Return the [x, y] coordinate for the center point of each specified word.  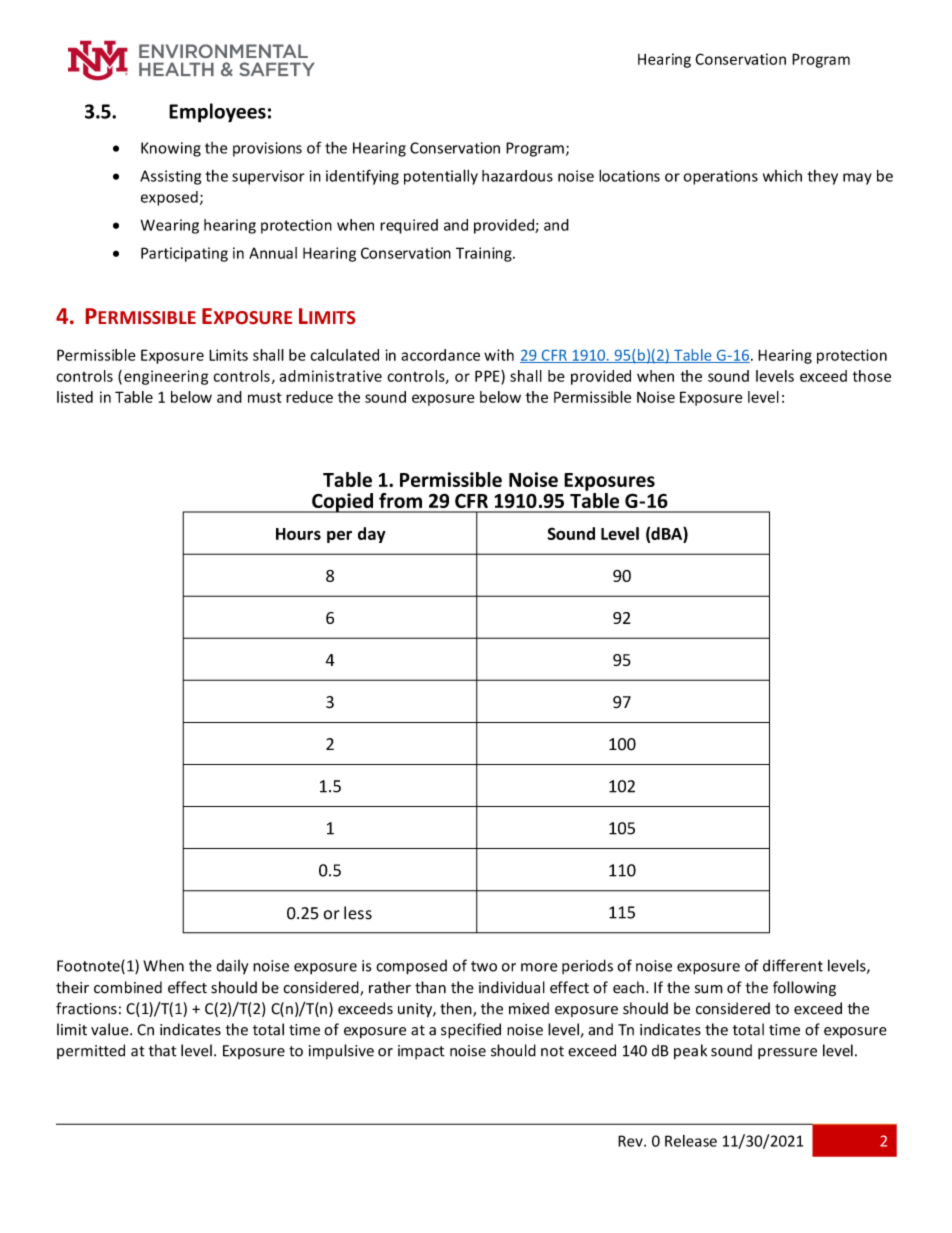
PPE [488, 376]
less [358, 913]
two [484, 966]
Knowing [171, 149]
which [782, 176]
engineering [166, 377]
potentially [441, 177]
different [793, 965]
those [872, 376]
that [163, 1050]
